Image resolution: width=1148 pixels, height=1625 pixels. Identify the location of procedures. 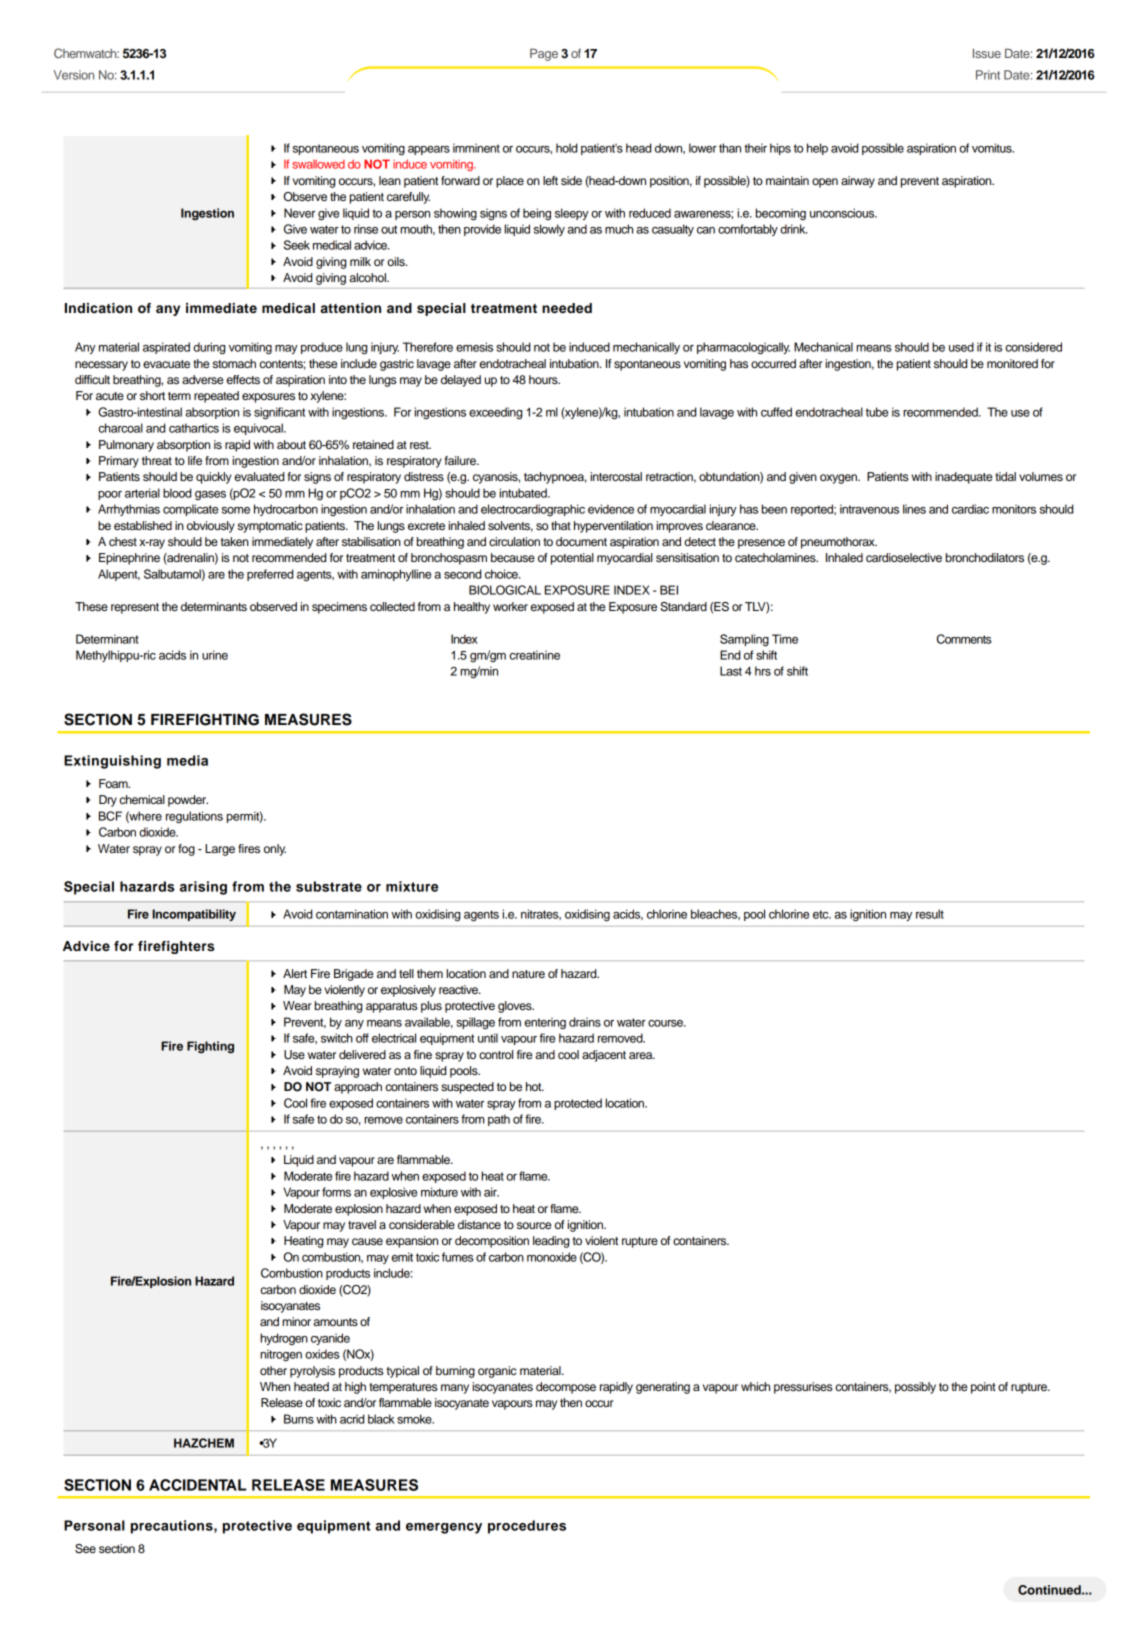
(527, 1527).
